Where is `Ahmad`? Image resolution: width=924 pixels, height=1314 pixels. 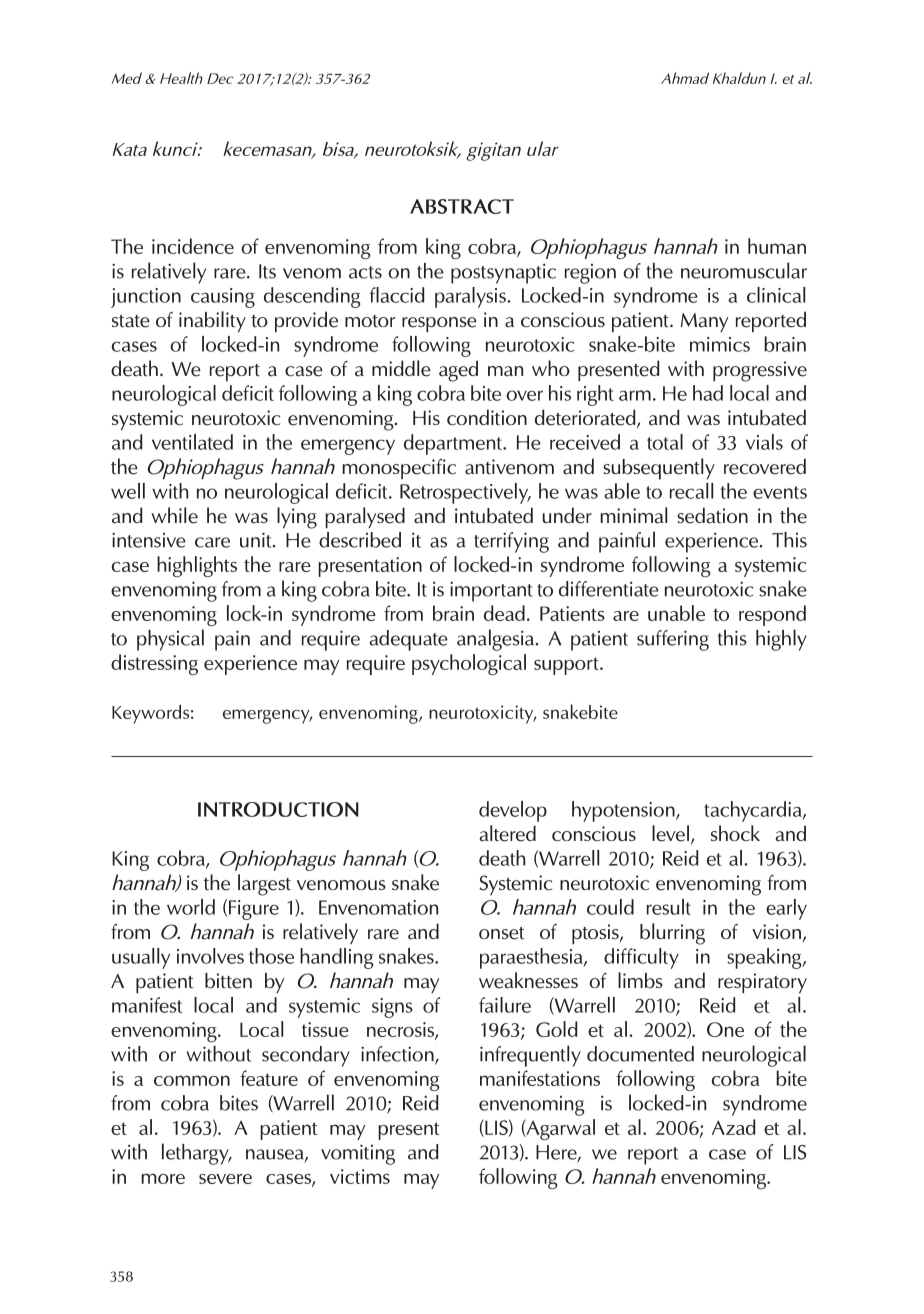
Ahmad is located at coordinates (685, 78).
